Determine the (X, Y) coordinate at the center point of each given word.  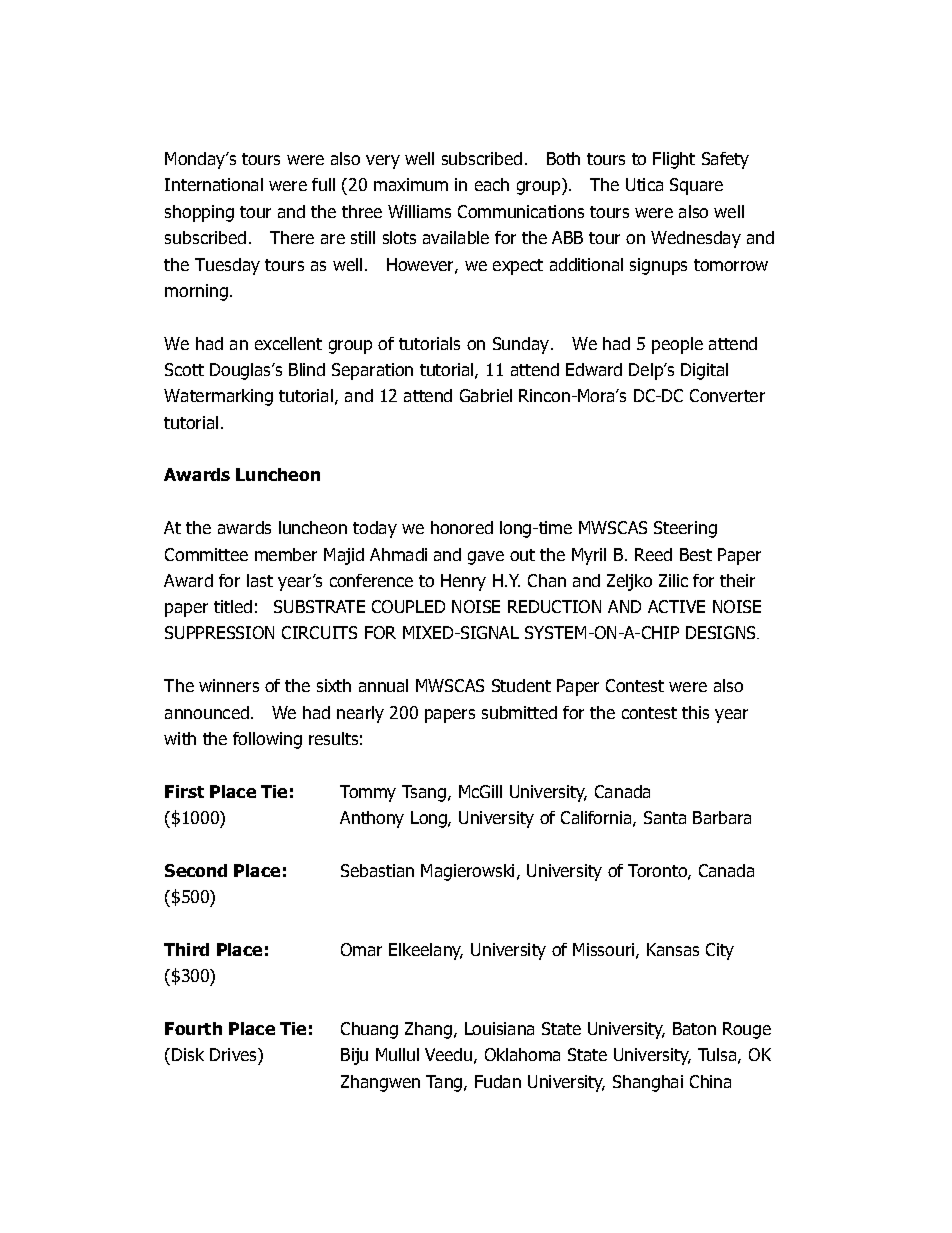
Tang (445, 1083)
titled (233, 606)
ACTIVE (676, 606)
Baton (694, 1028)
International (214, 184)
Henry (463, 582)
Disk (188, 1054)
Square (696, 186)
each (492, 184)
